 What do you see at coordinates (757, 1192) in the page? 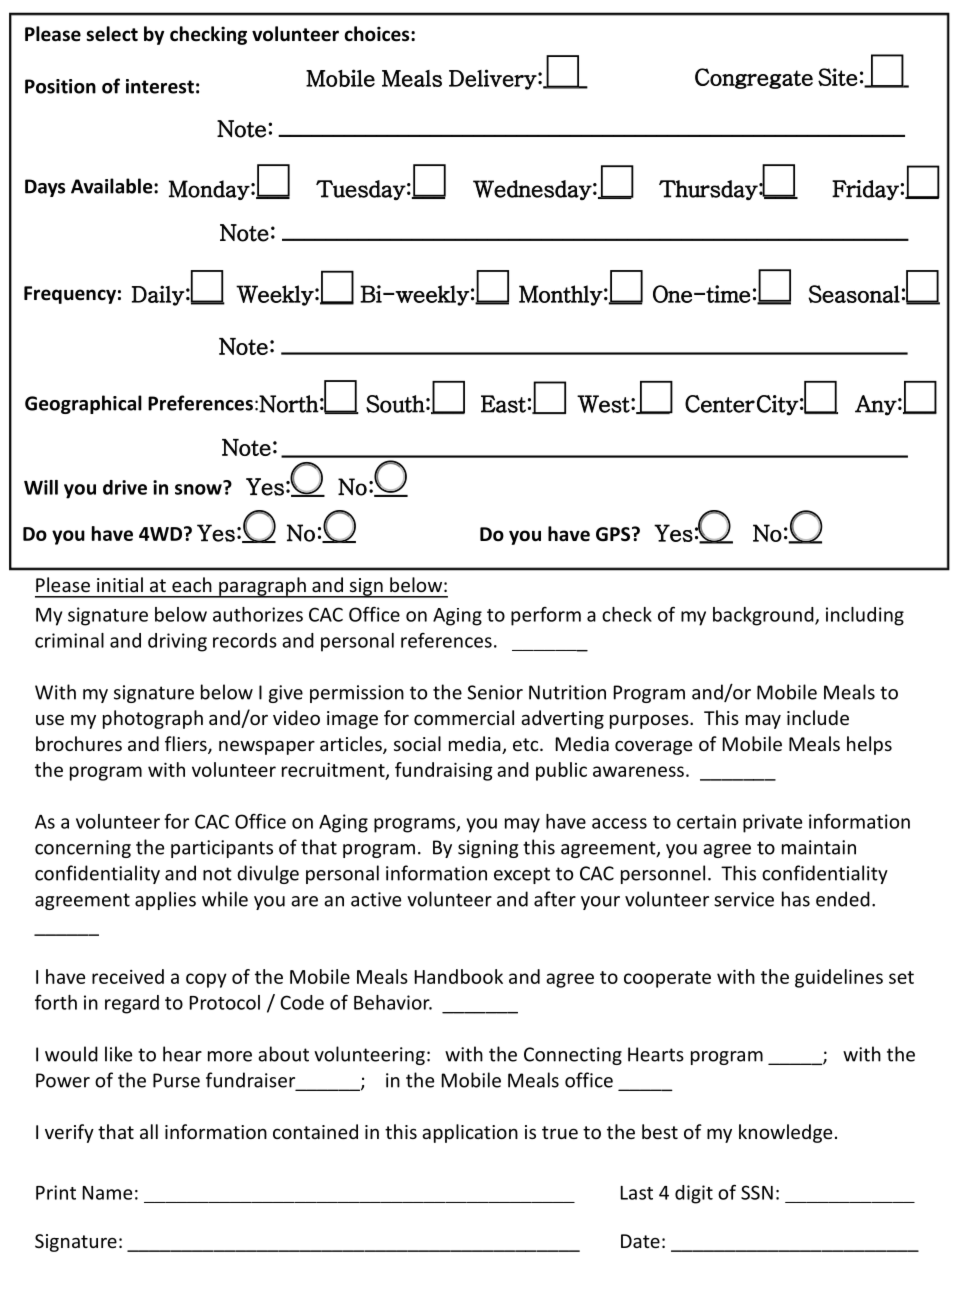
I see `SSN` at bounding box center [757, 1192].
